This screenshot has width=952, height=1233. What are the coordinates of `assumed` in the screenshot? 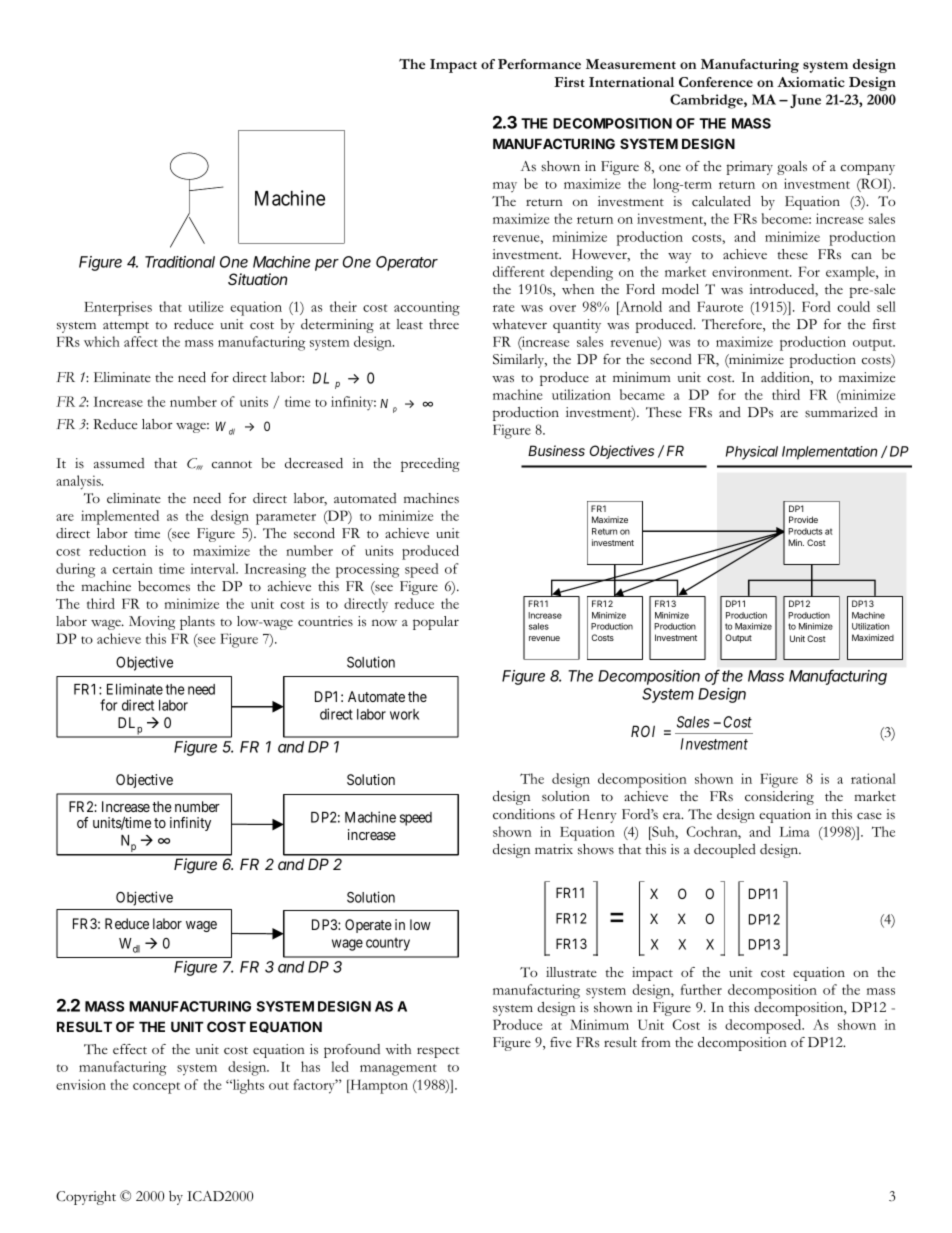 It's located at (119, 463).
